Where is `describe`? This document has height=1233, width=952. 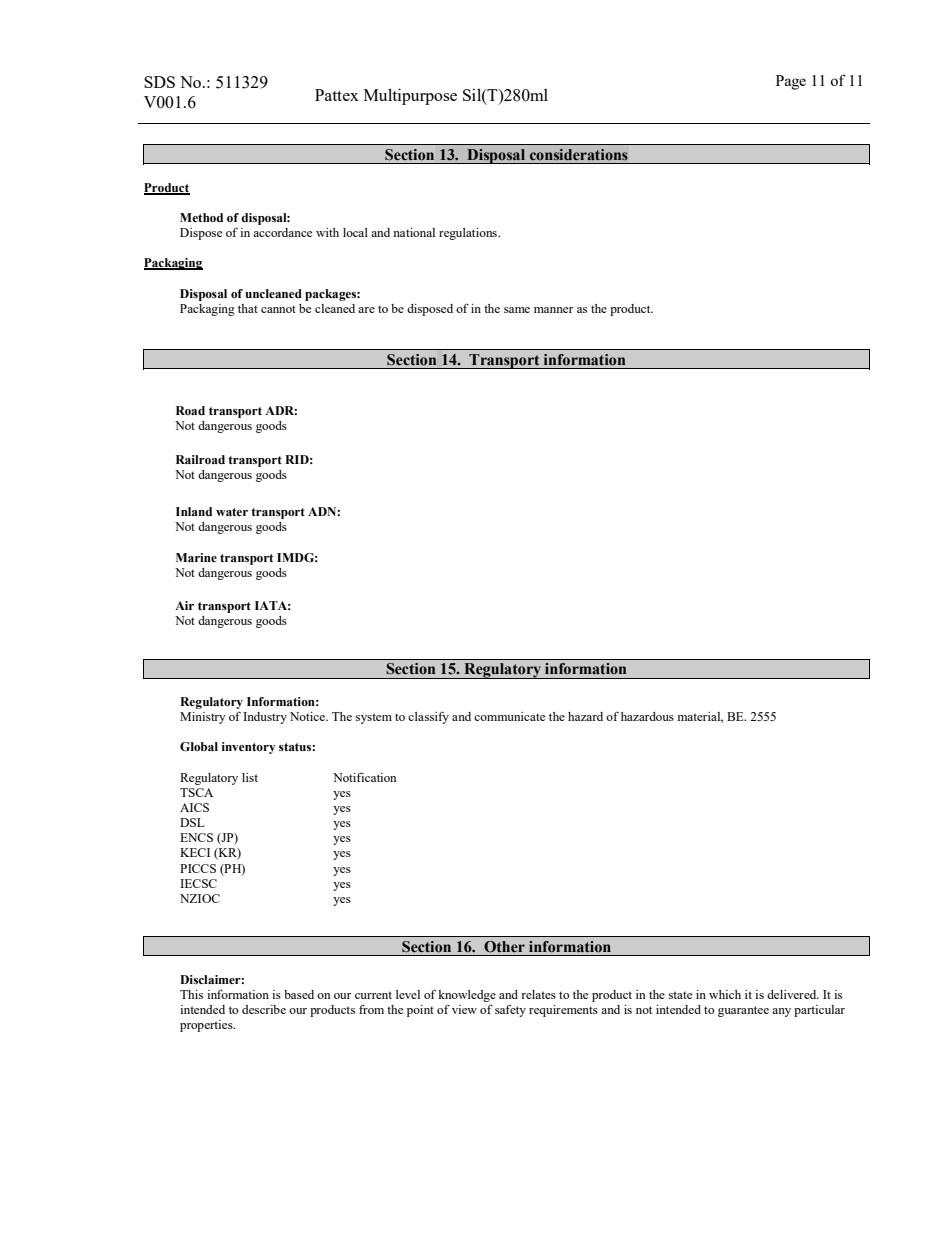
describe is located at coordinates (264, 1009).
